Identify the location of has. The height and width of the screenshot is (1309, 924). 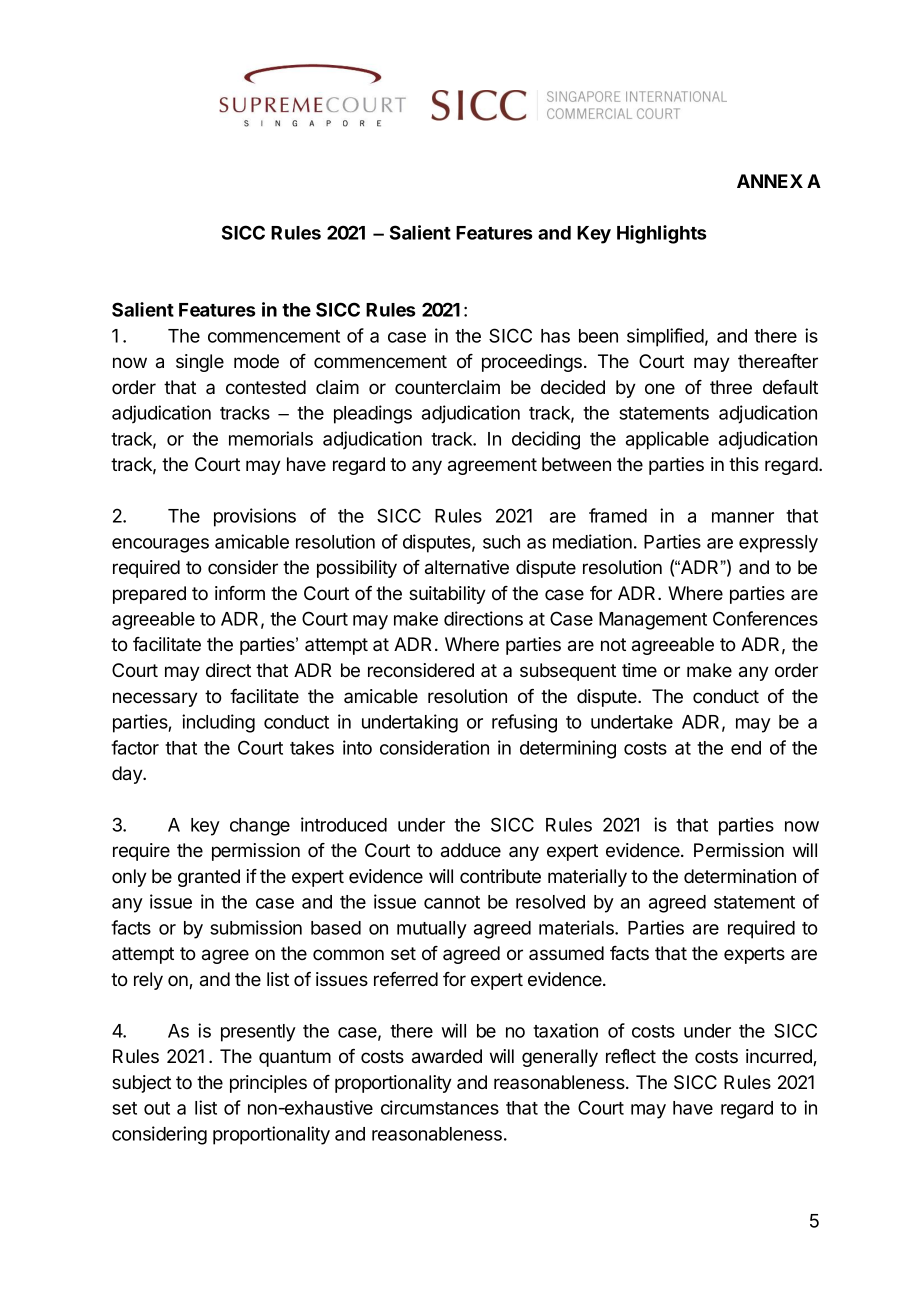
(555, 336).
